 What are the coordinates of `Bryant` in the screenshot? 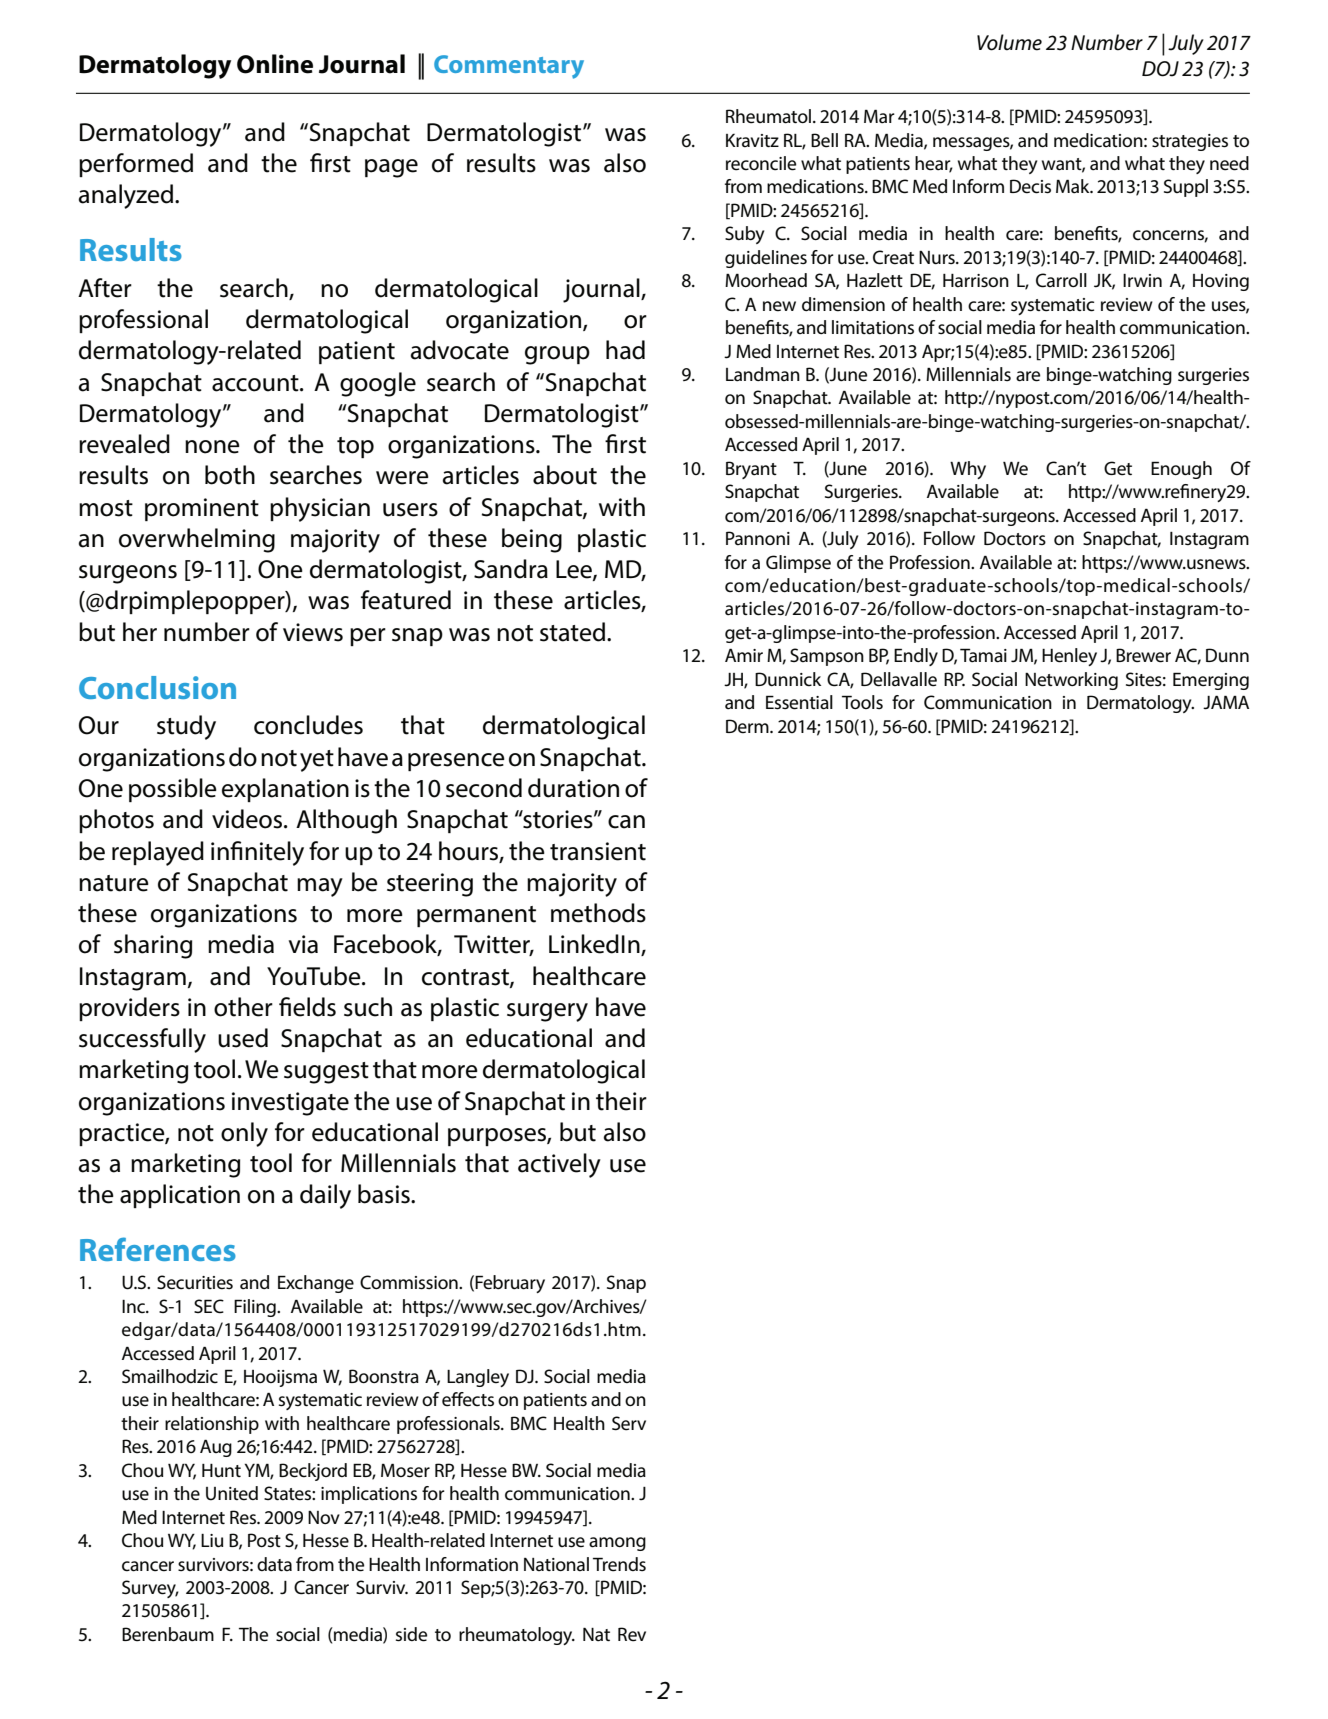 It's located at (751, 470).
